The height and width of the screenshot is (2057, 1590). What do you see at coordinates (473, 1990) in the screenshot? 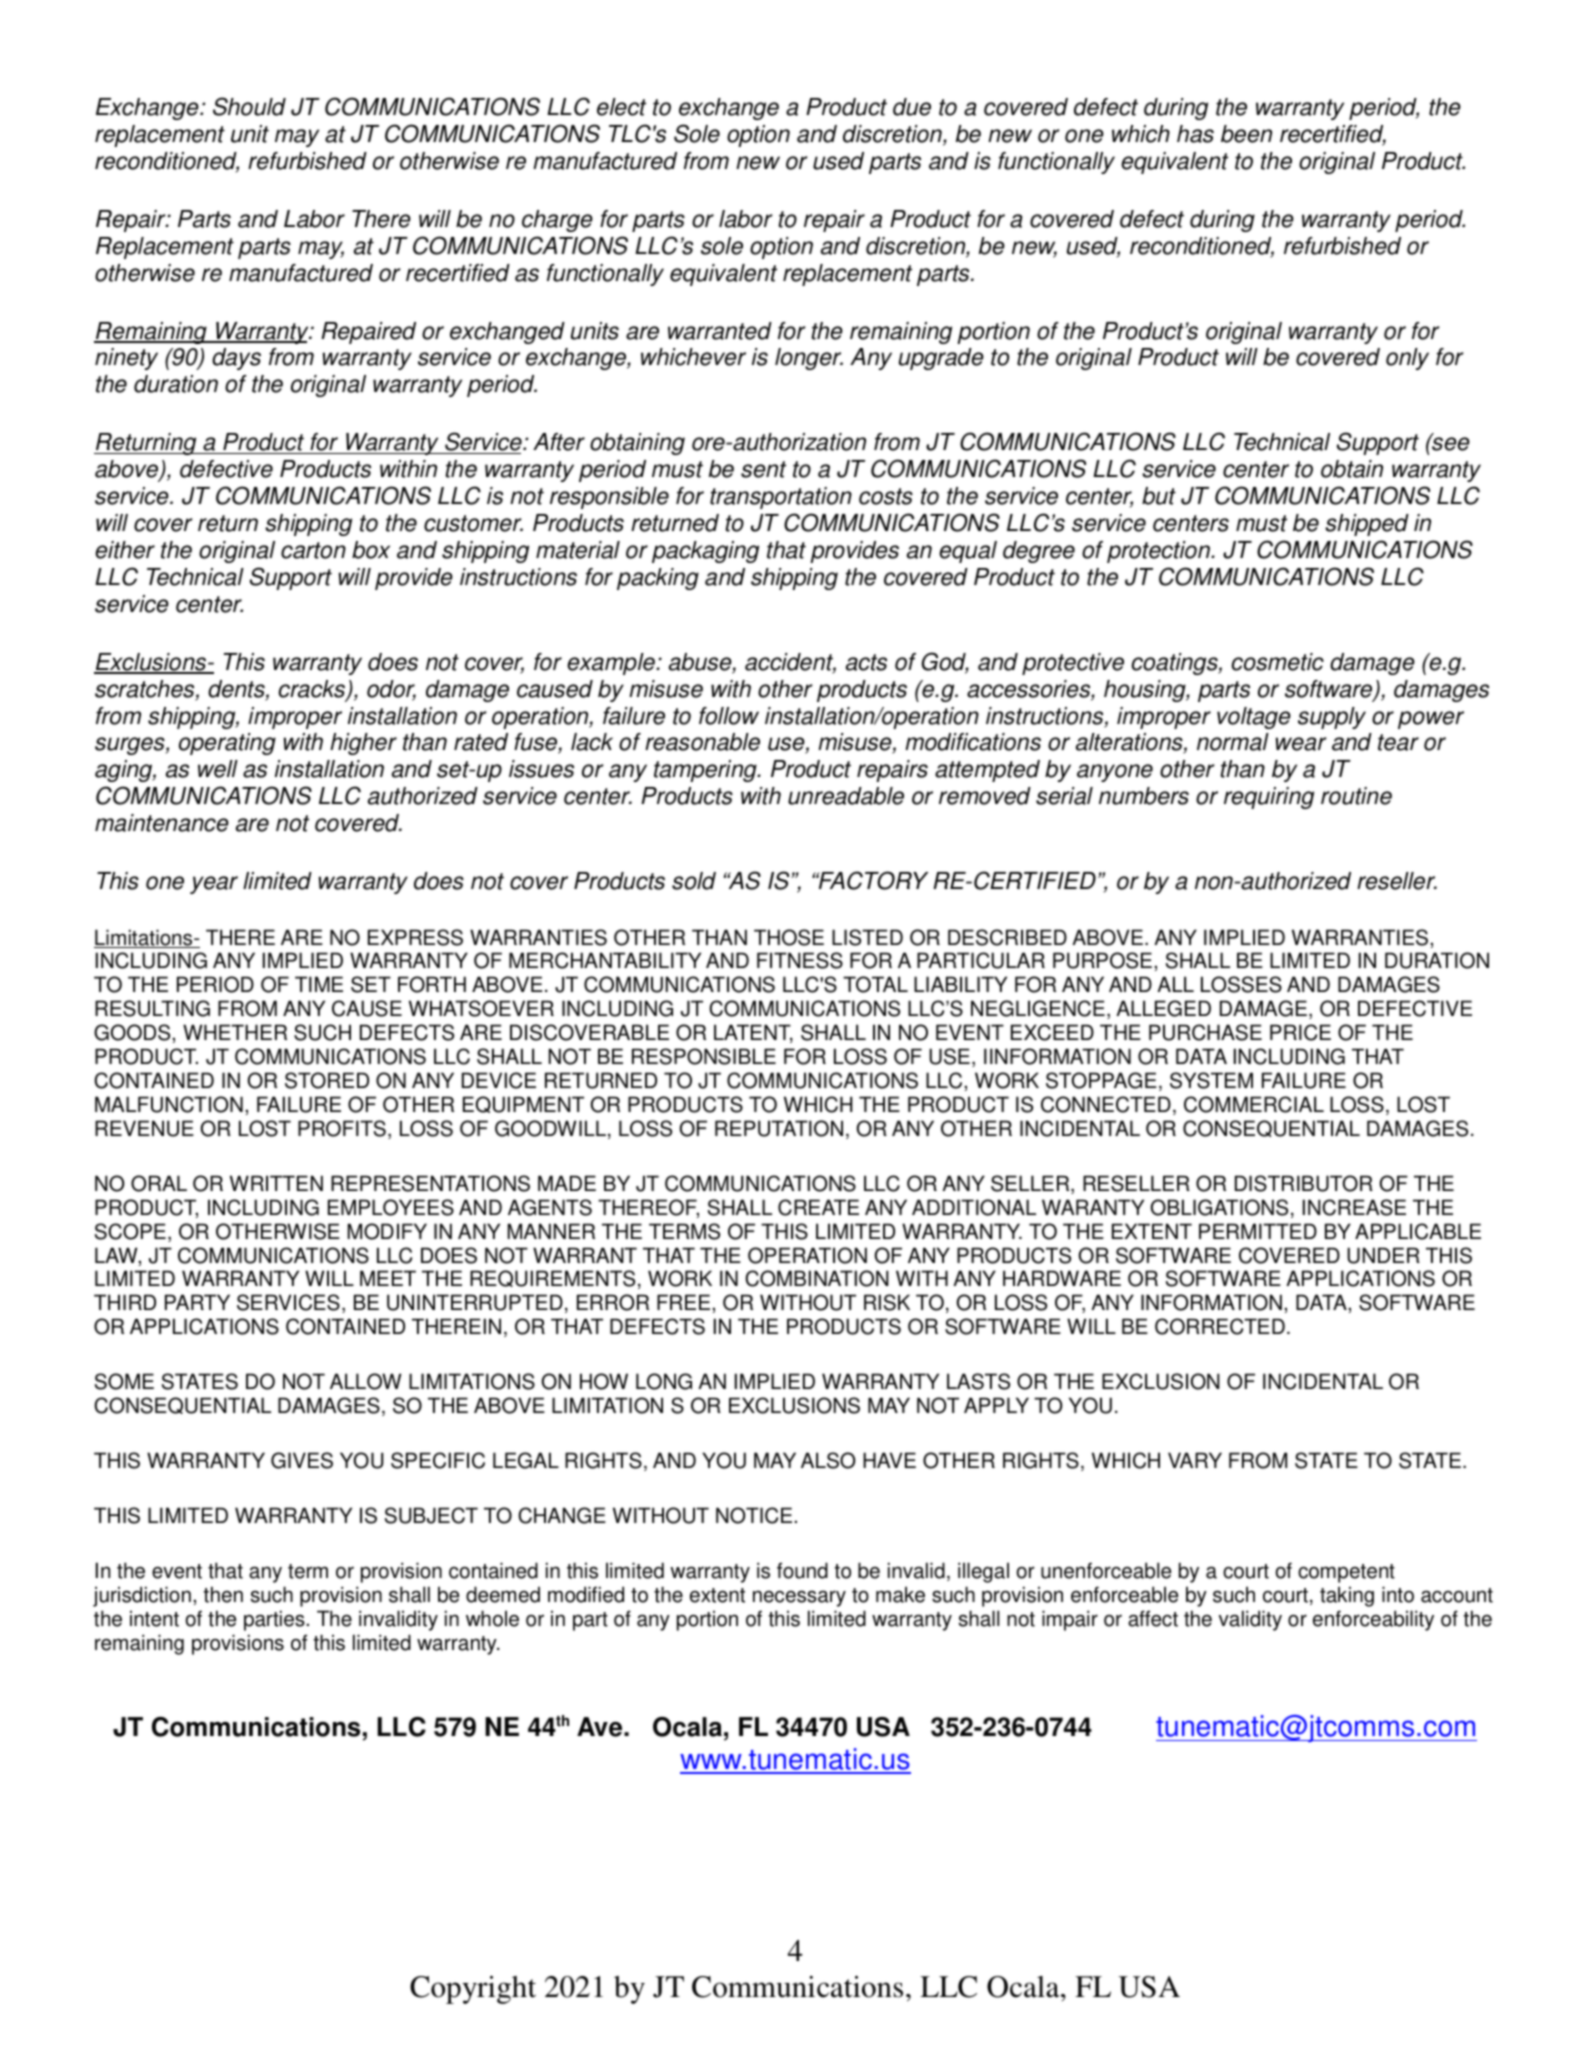
I see `Copyright` at bounding box center [473, 1990].
